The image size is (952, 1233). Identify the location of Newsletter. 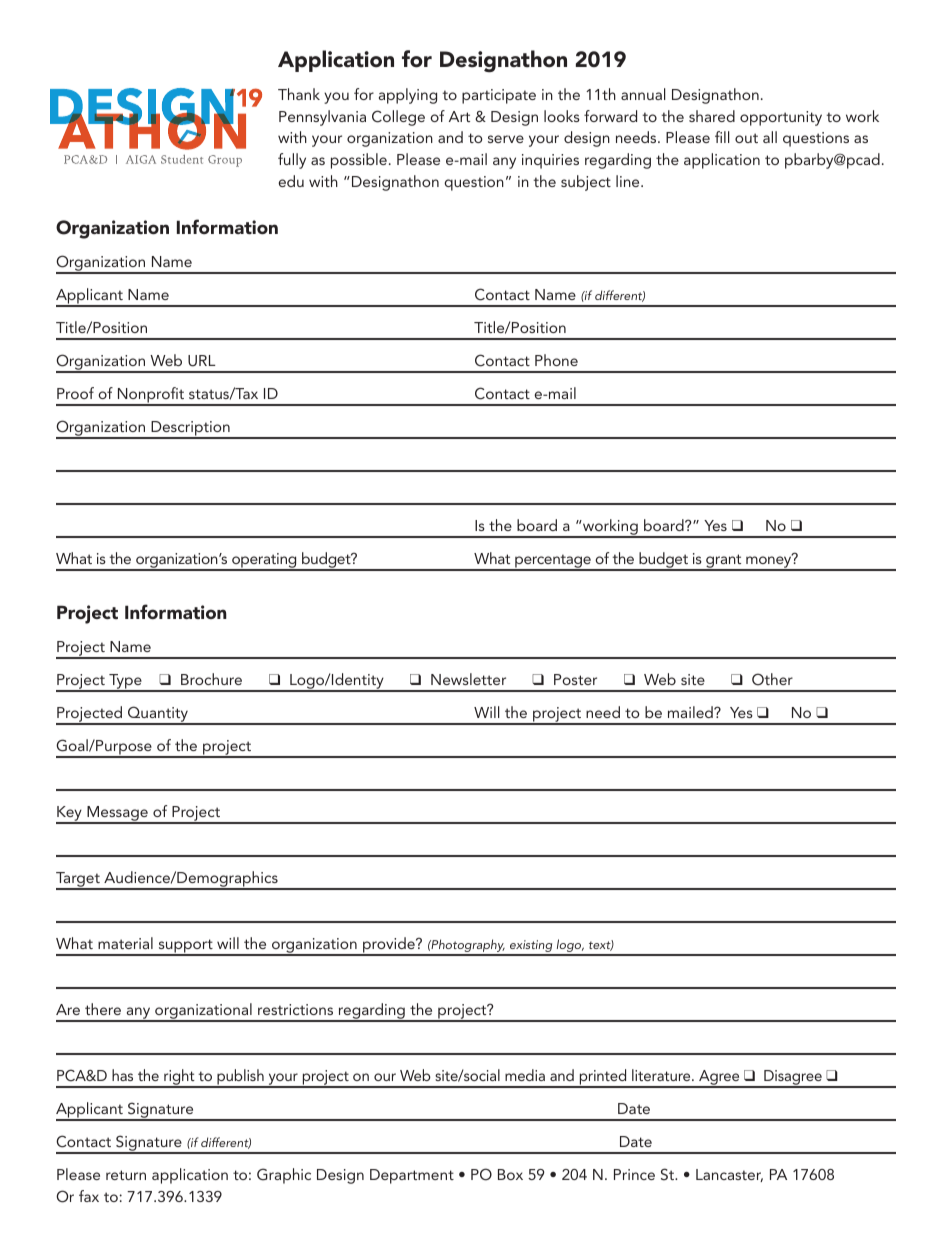
(468, 679).
